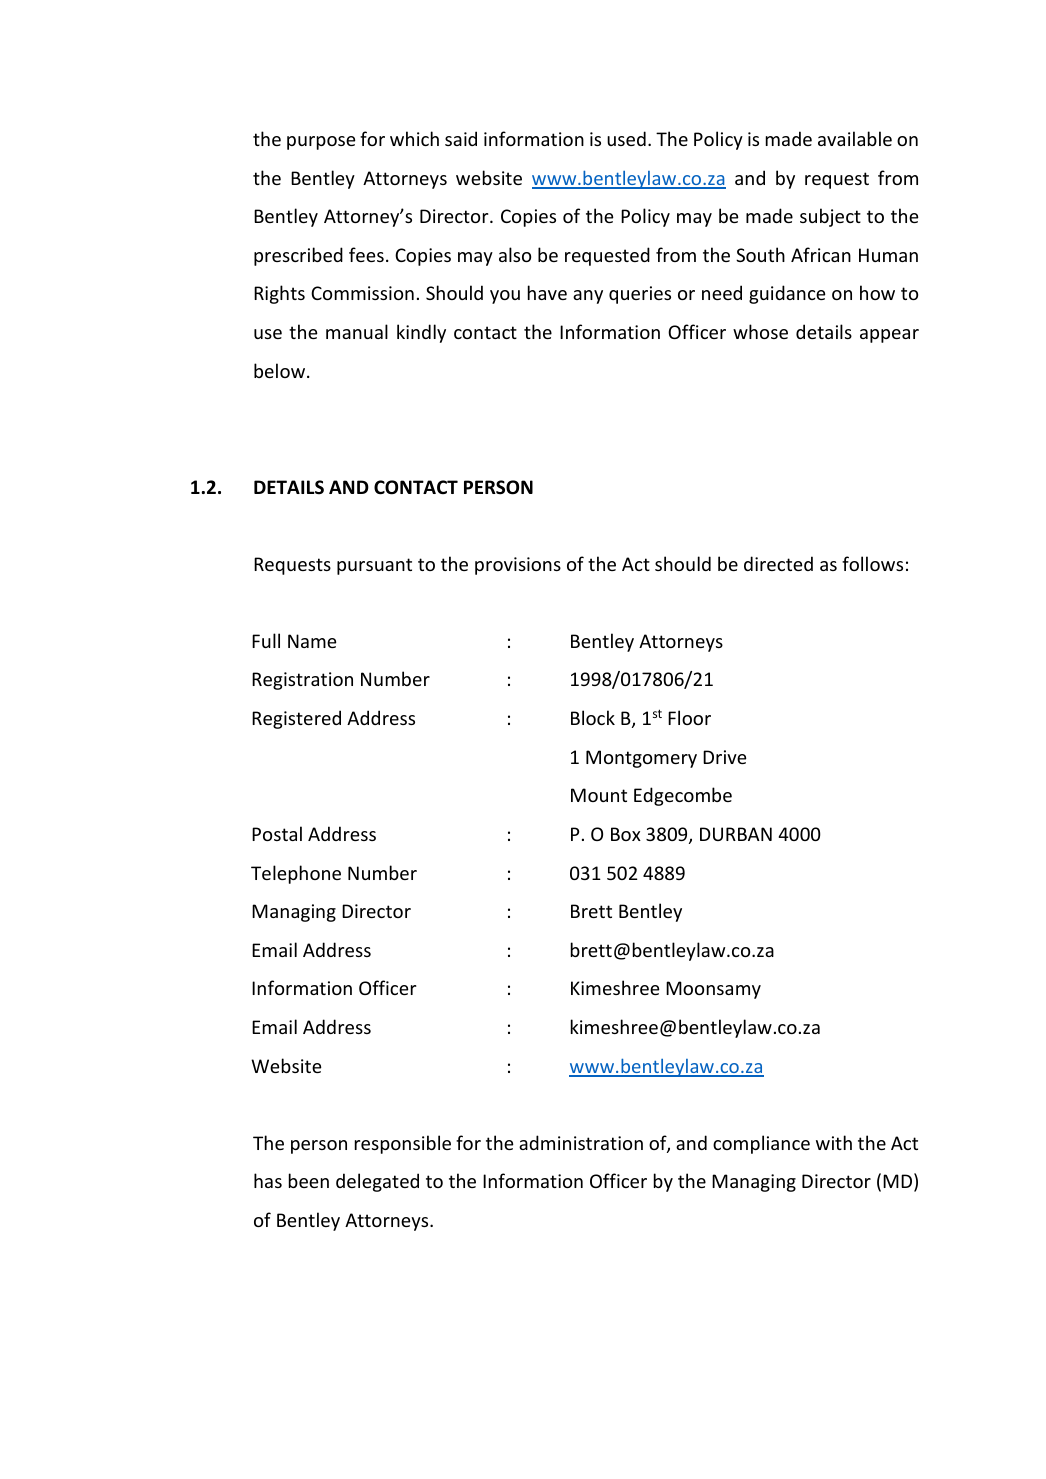 This image has width=1046, height=1479. Describe the element at coordinates (518, 566) in the image. I see `provisions` at that location.
